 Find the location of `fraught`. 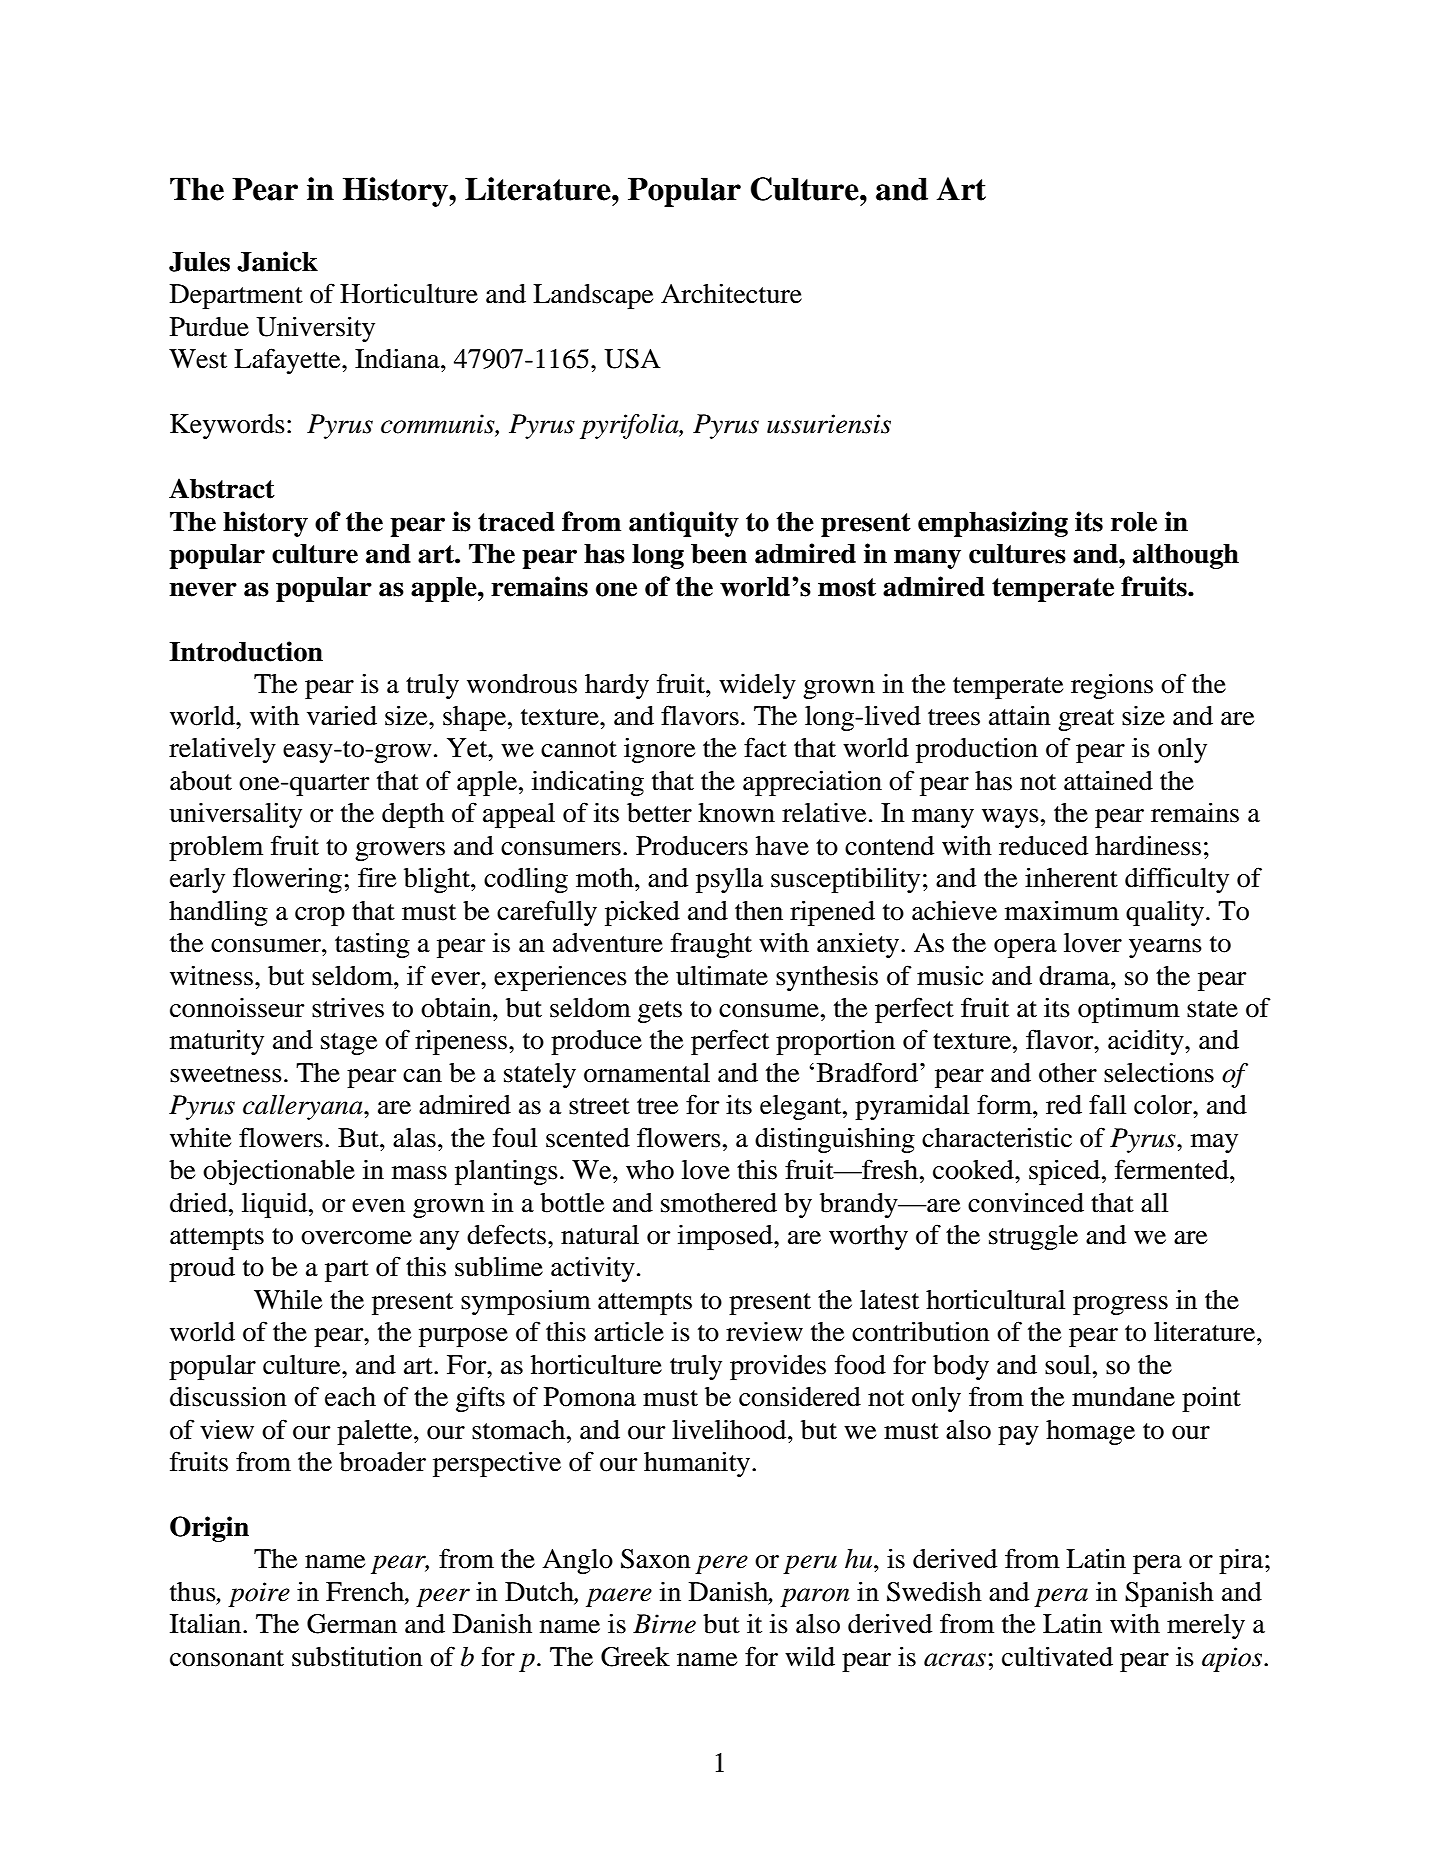

fraught is located at coordinates (711, 945).
